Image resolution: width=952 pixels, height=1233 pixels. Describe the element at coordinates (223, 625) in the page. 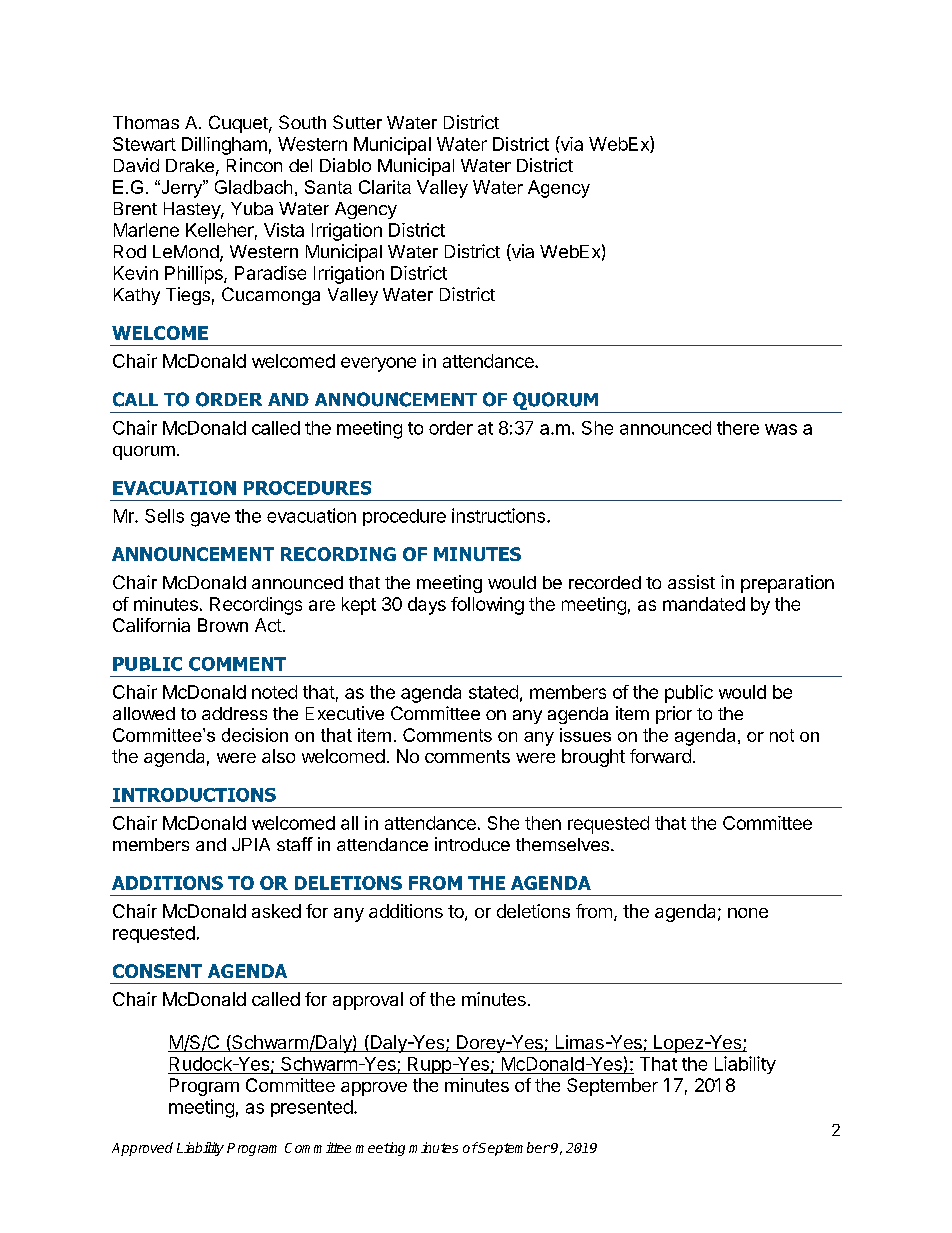

I see `Brown` at that location.
